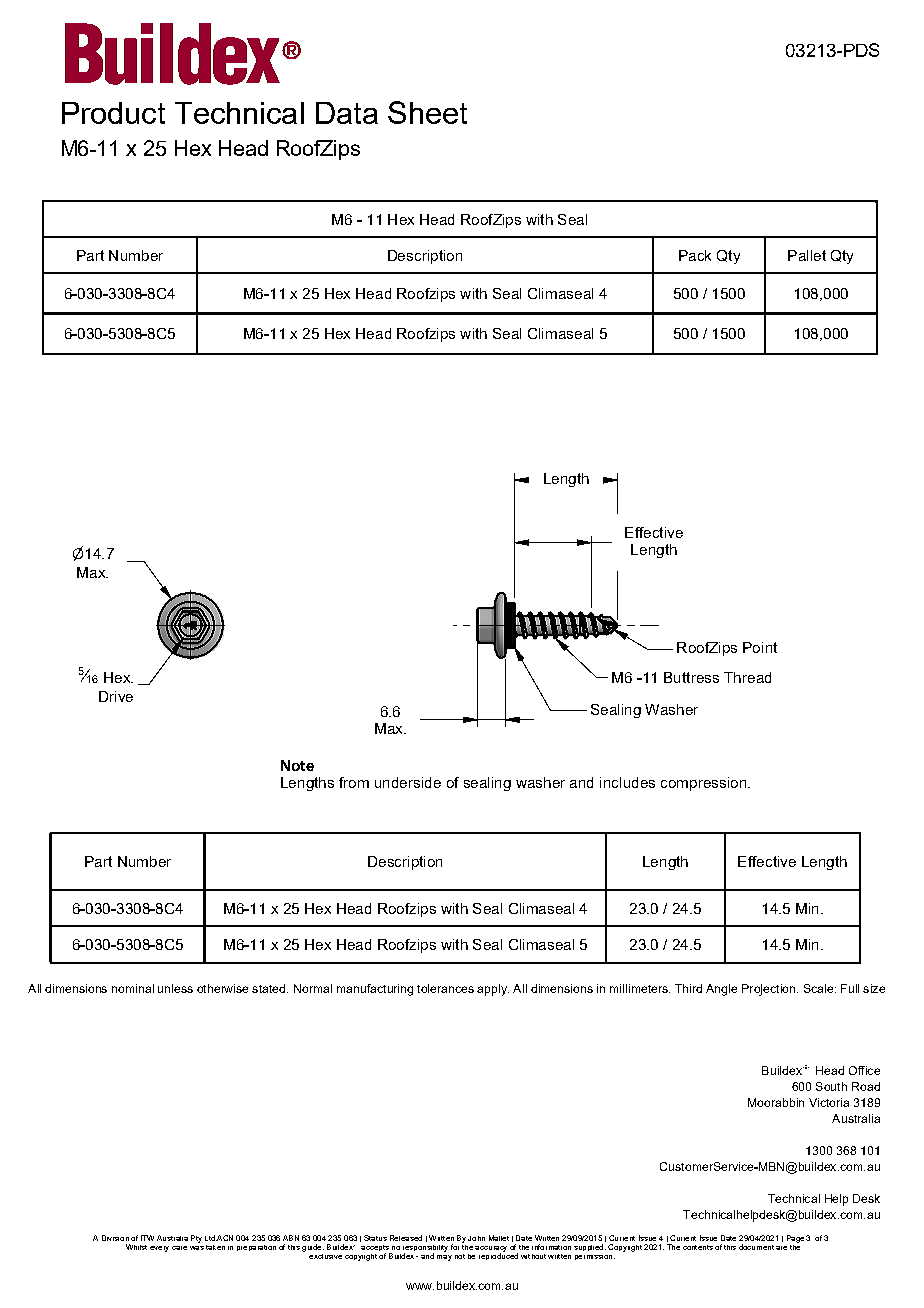 This image has height=1308, width=924. I want to click on Product, so click(113, 113).
